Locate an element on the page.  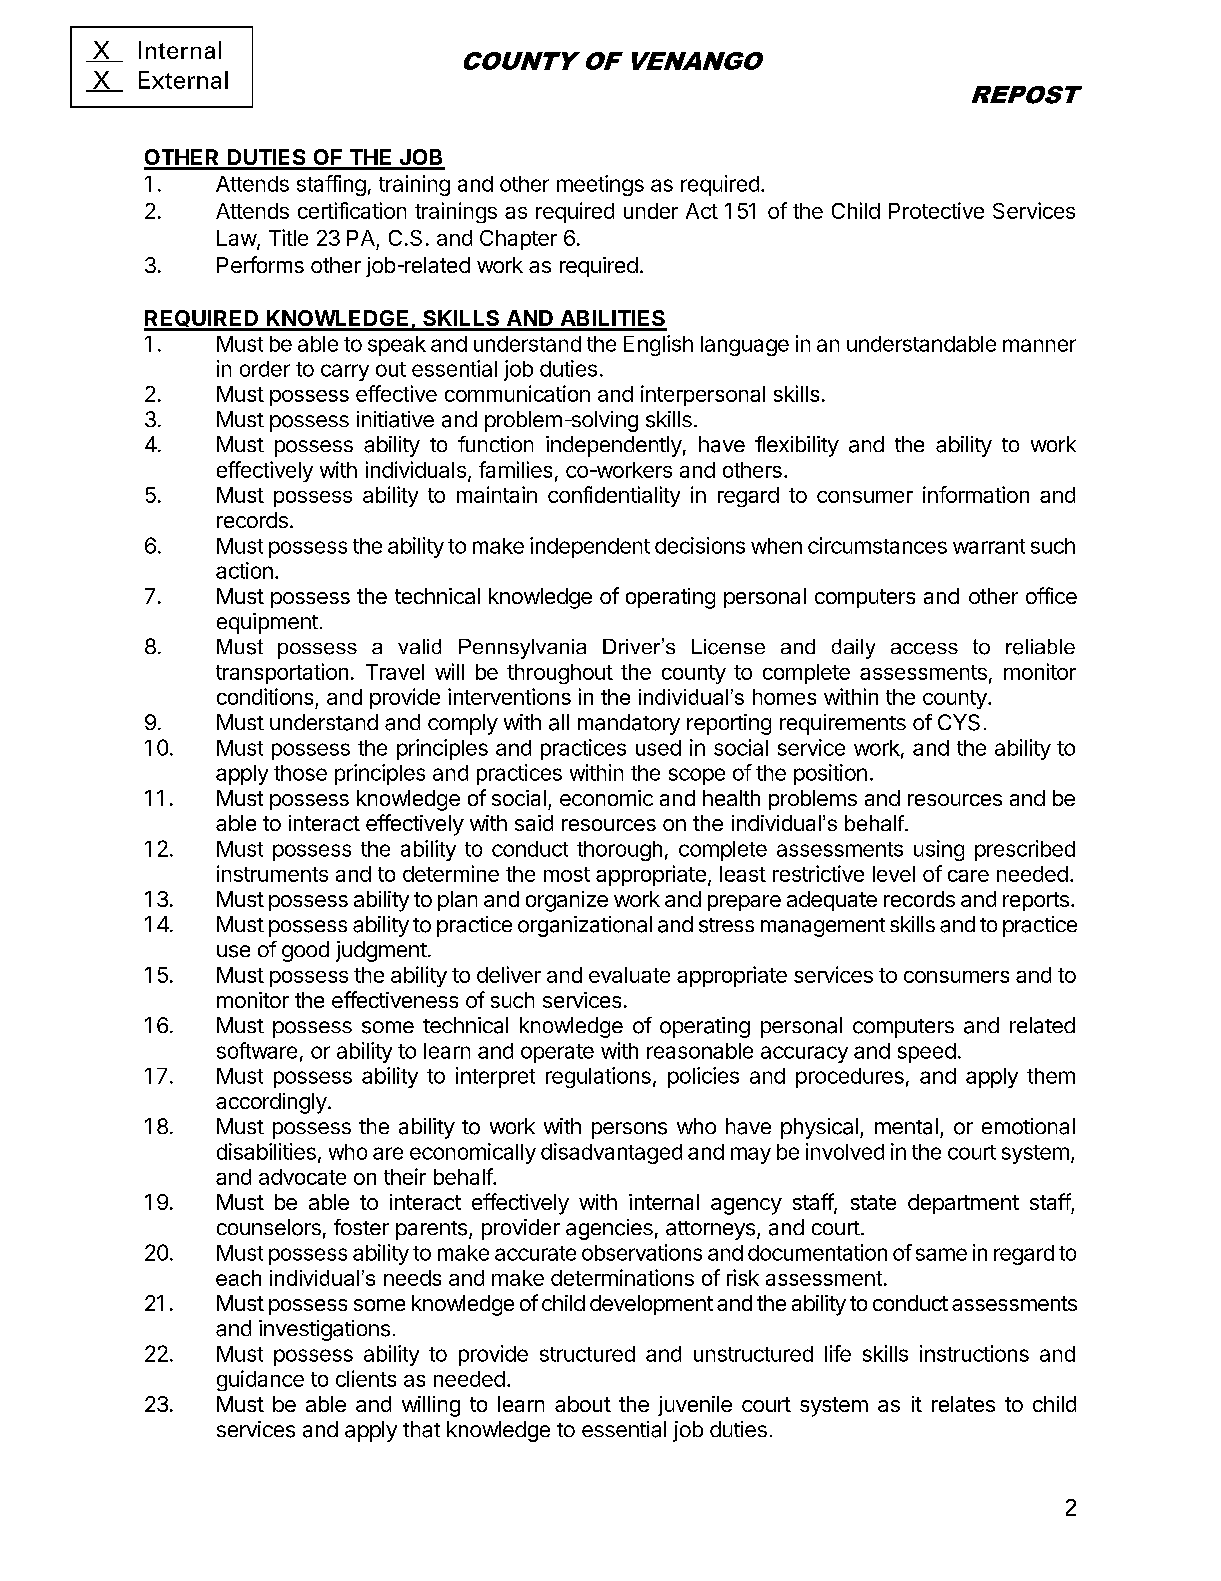
confidentiality is located at coordinates (614, 496).
